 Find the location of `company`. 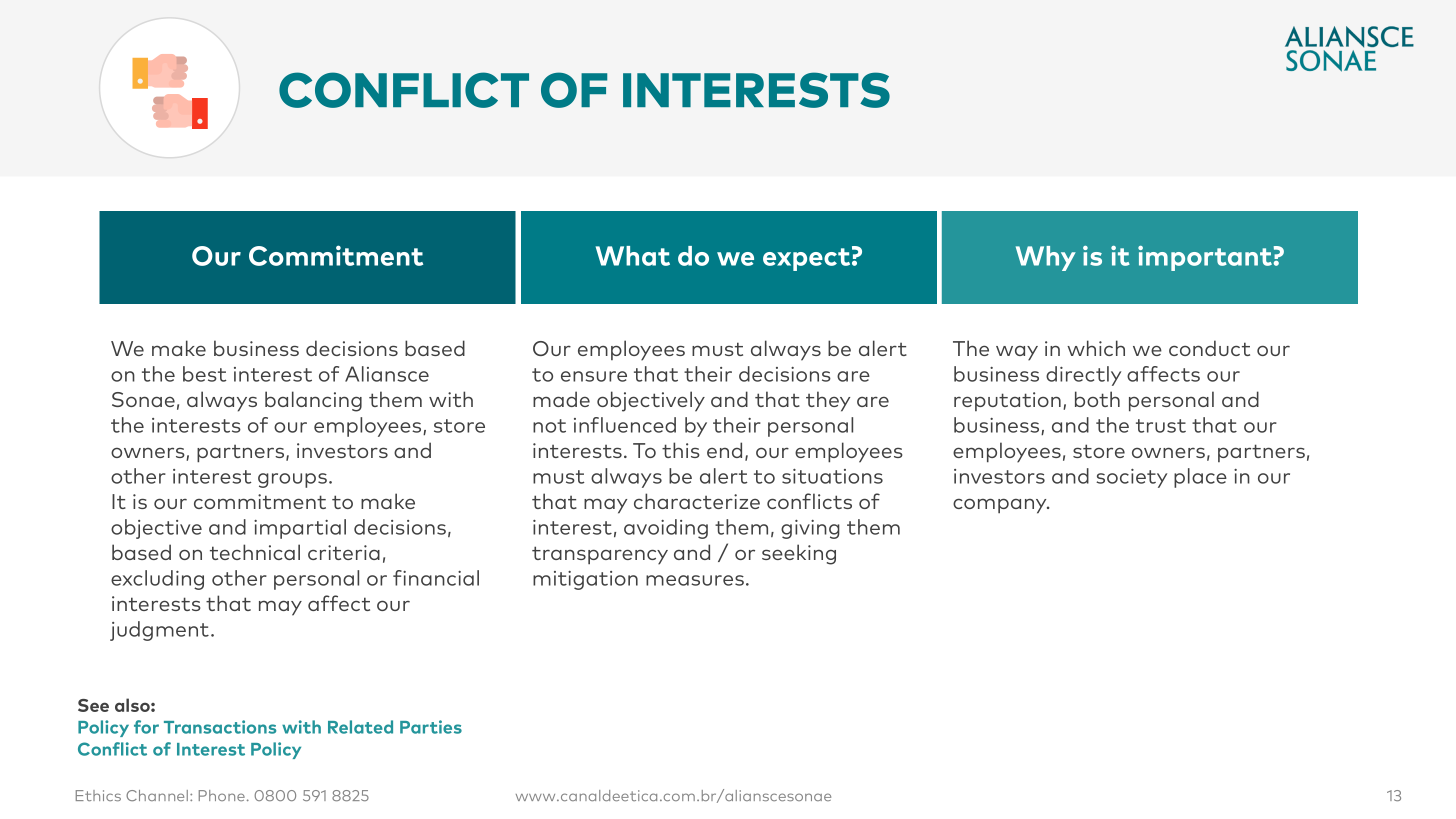

company is located at coordinates (1001, 506).
